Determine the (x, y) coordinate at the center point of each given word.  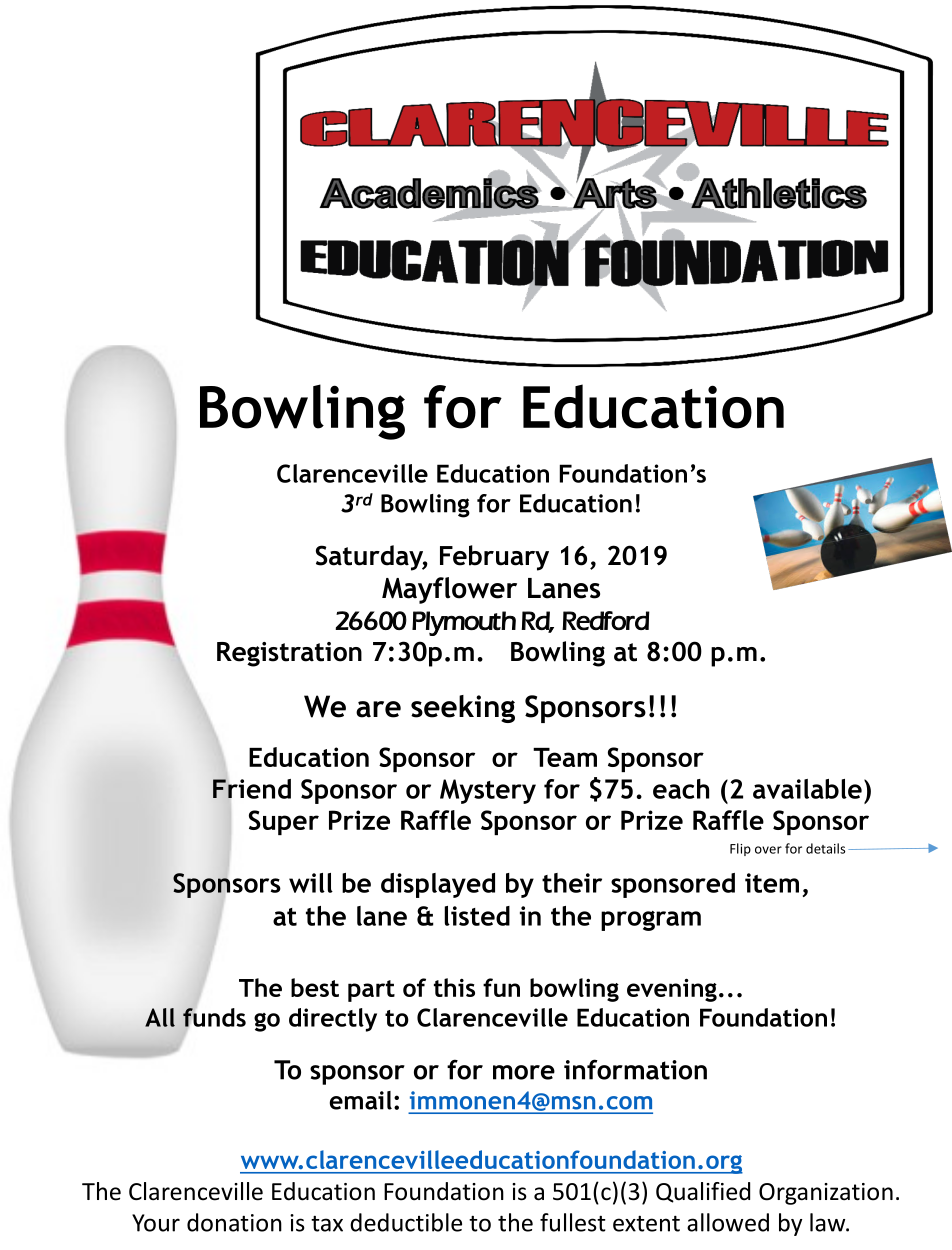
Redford (606, 620)
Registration (289, 654)
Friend (252, 788)
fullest (573, 1222)
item (772, 883)
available (807, 789)
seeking (463, 709)
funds (214, 1017)
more (524, 1072)
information (635, 1069)
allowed (728, 1222)
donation (234, 1222)
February (494, 558)
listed (477, 916)
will (311, 883)
